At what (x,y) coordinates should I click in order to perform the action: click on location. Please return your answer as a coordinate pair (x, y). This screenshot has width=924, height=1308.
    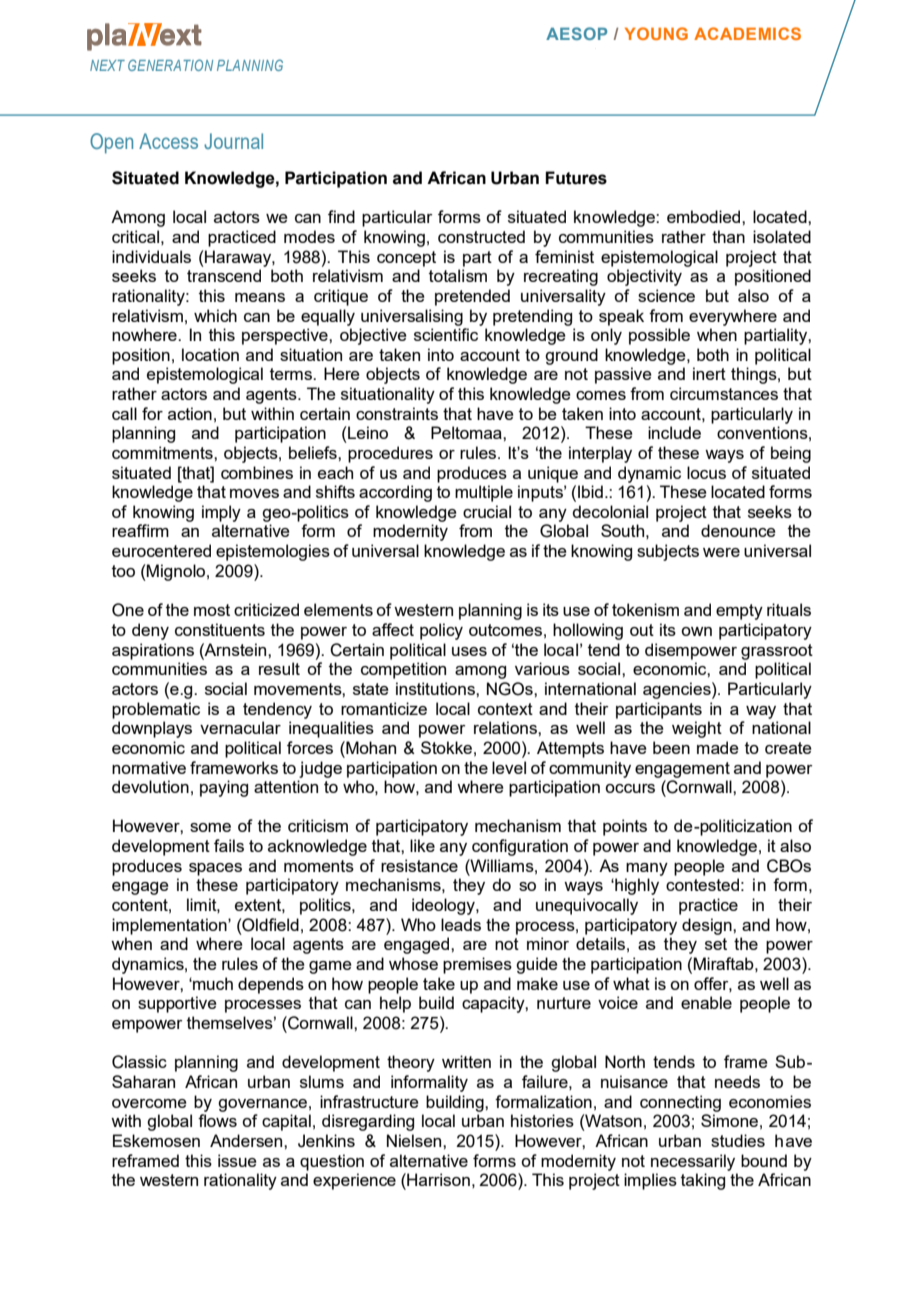
    Looking at the image, I should click on (210, 354).
